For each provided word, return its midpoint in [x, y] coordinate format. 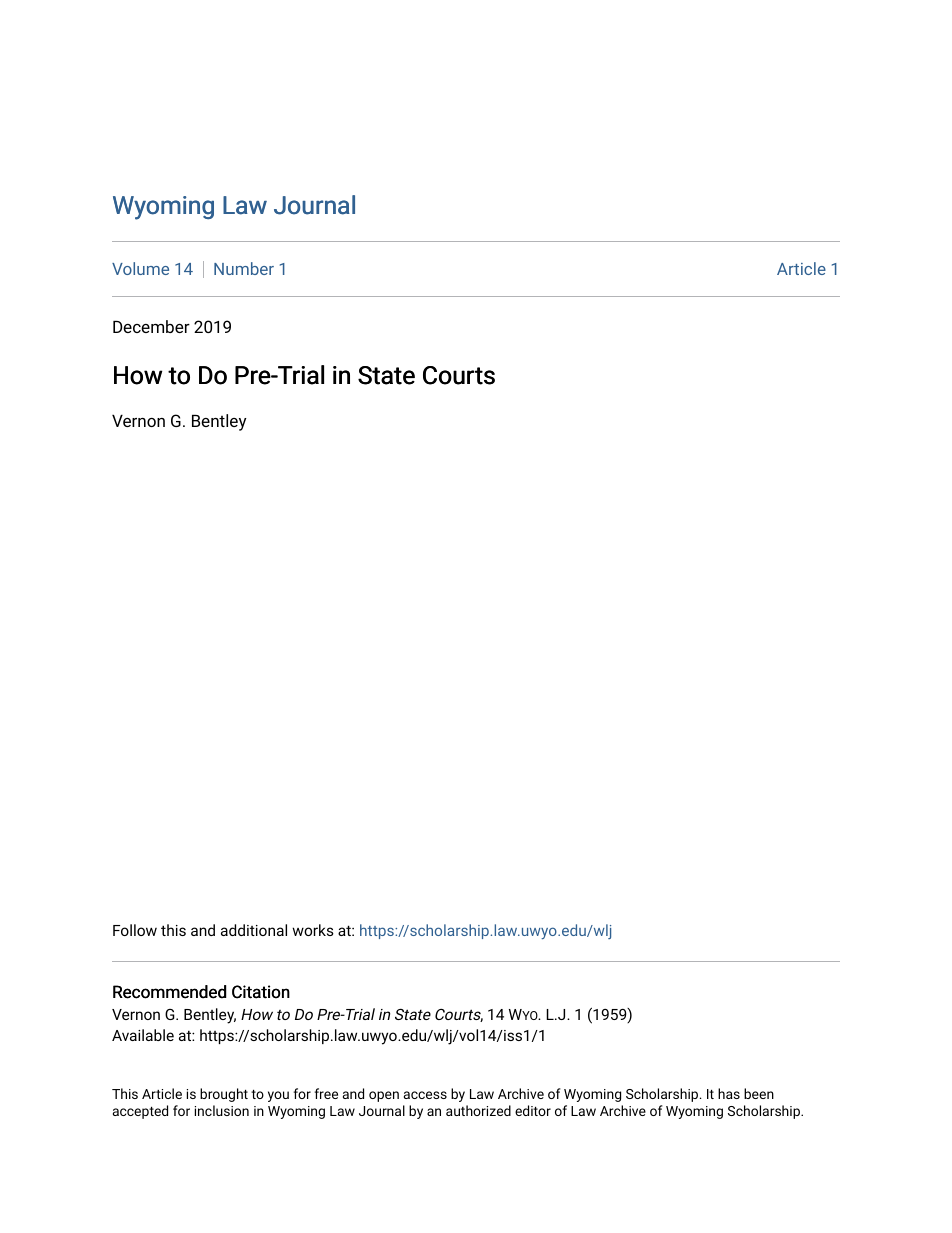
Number [244, 268]
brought [224, 1095]
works [313, 930]
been [759, 1093]
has [729, 1093]
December [151, 326]
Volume [140, 268]
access [425, 1095]
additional [254, 930]
